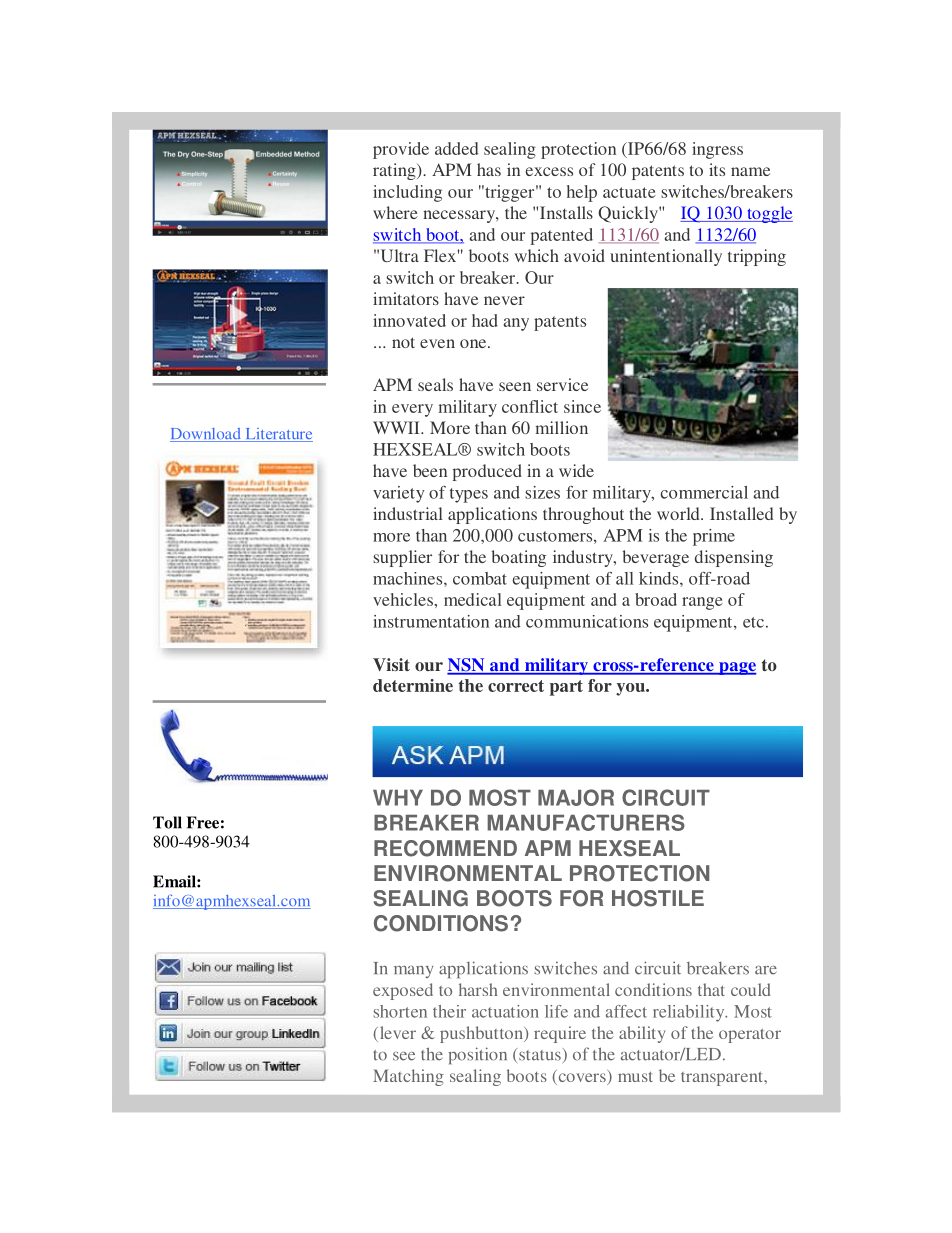  What do you see at coordinates (396, 1034) in the document?
I see `lever` at bounding box center [396, 1034].
